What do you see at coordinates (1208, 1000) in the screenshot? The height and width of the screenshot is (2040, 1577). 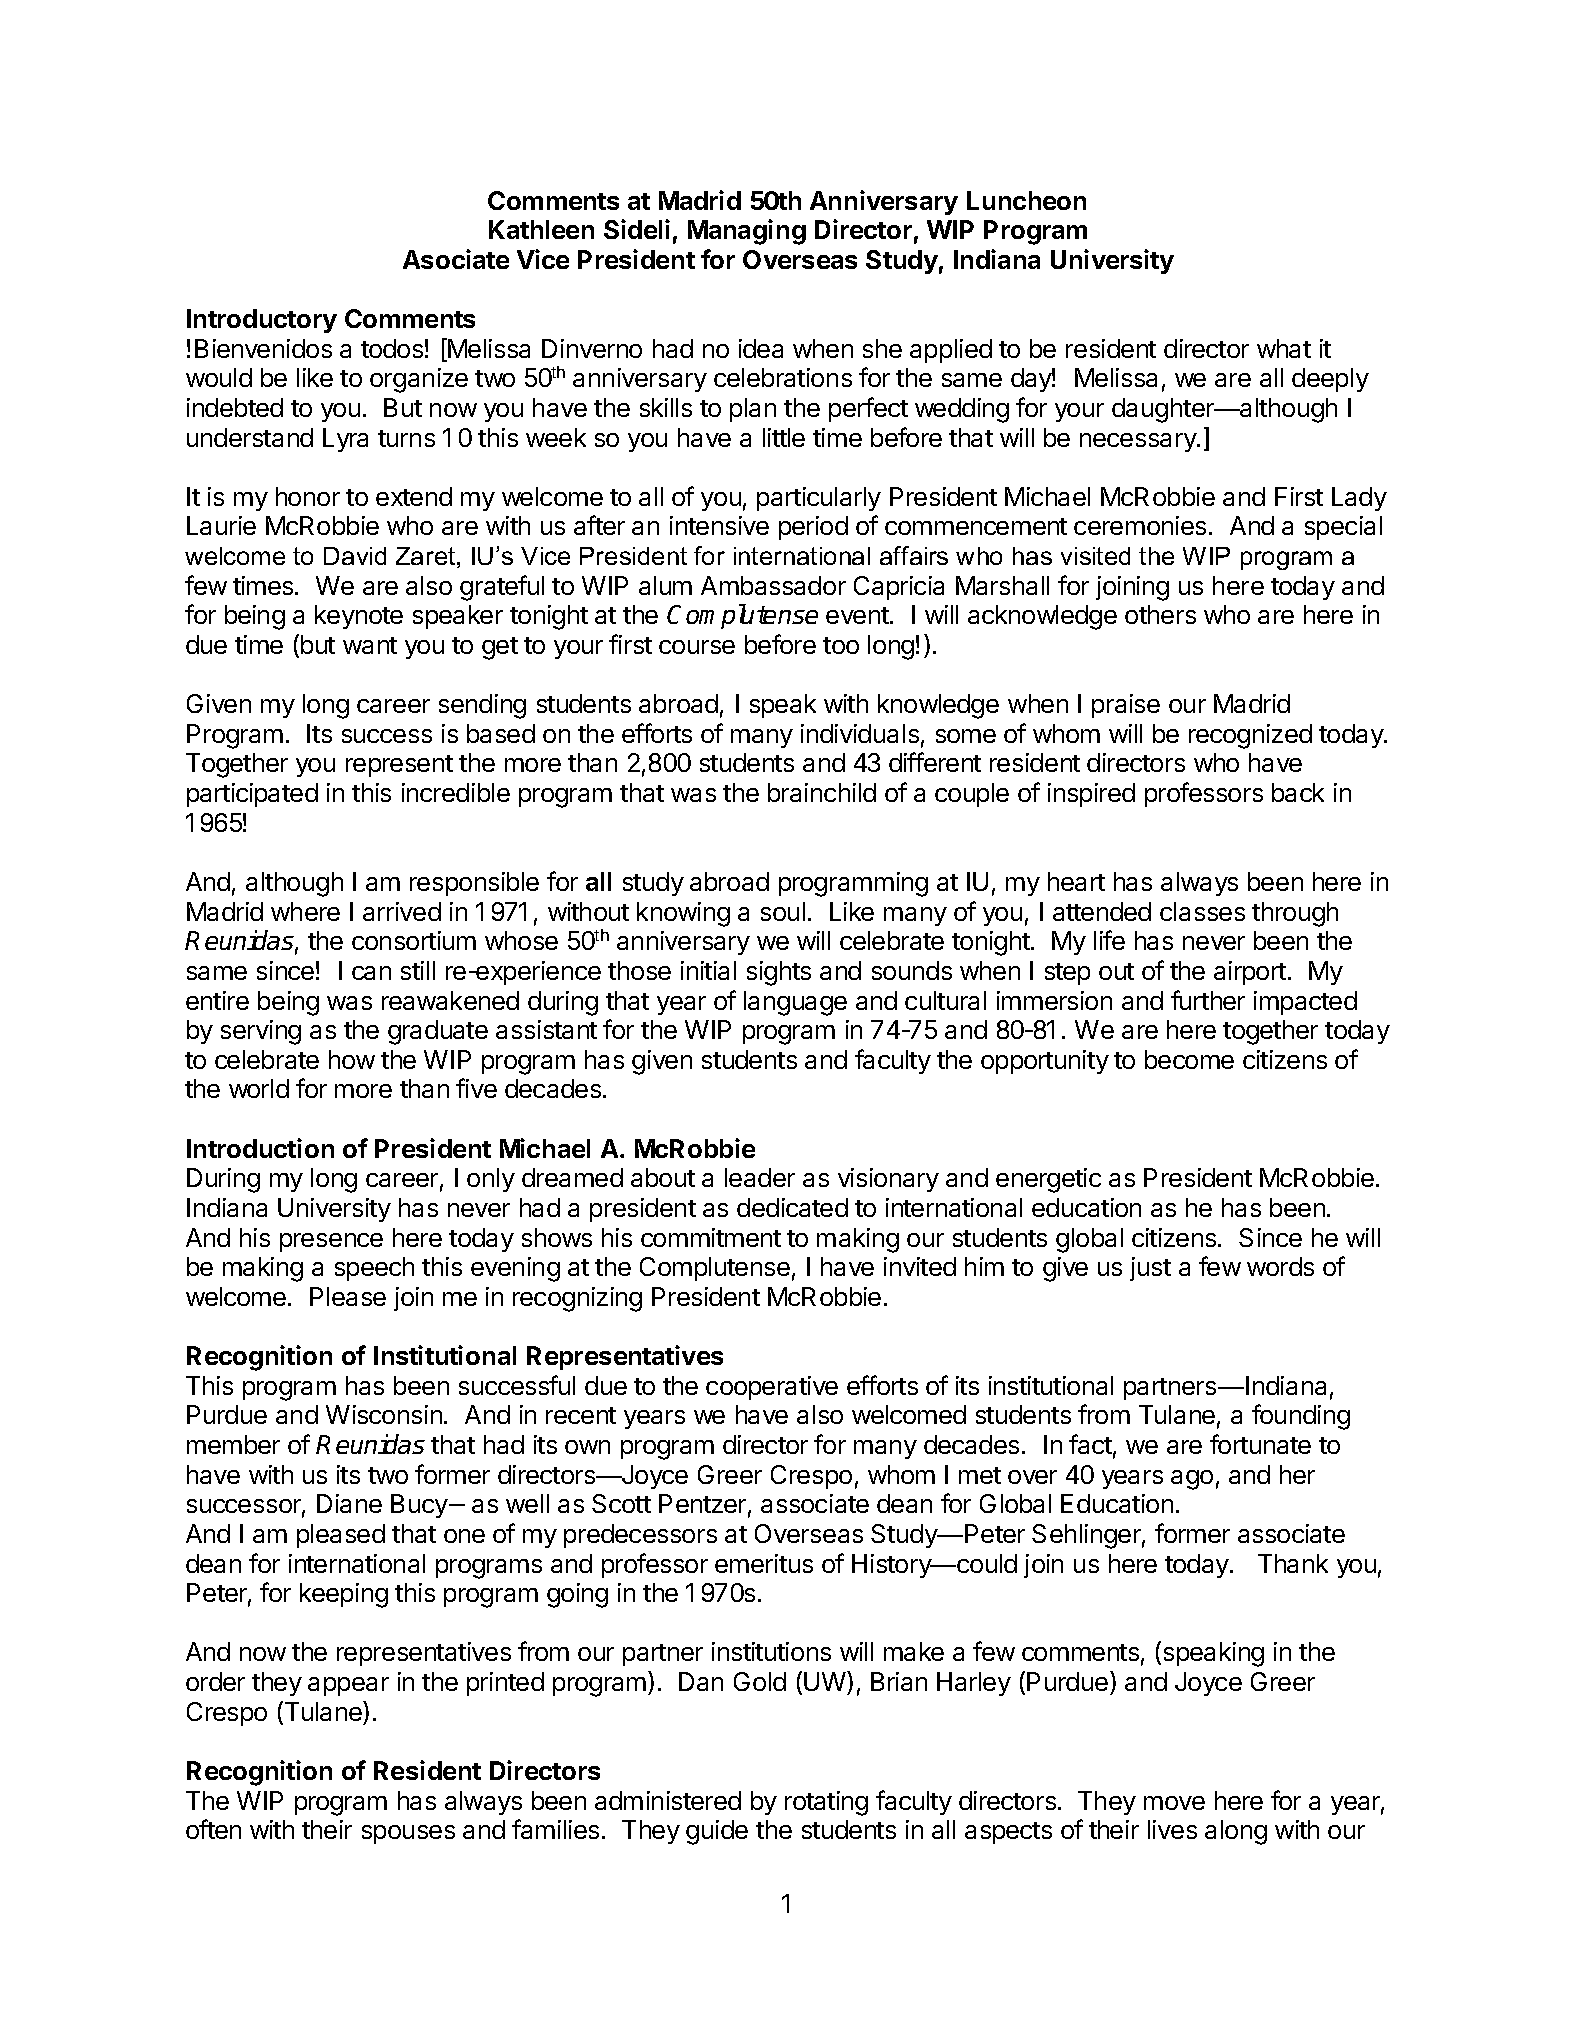 I see `further` at bounding box center [1208, 1000].
